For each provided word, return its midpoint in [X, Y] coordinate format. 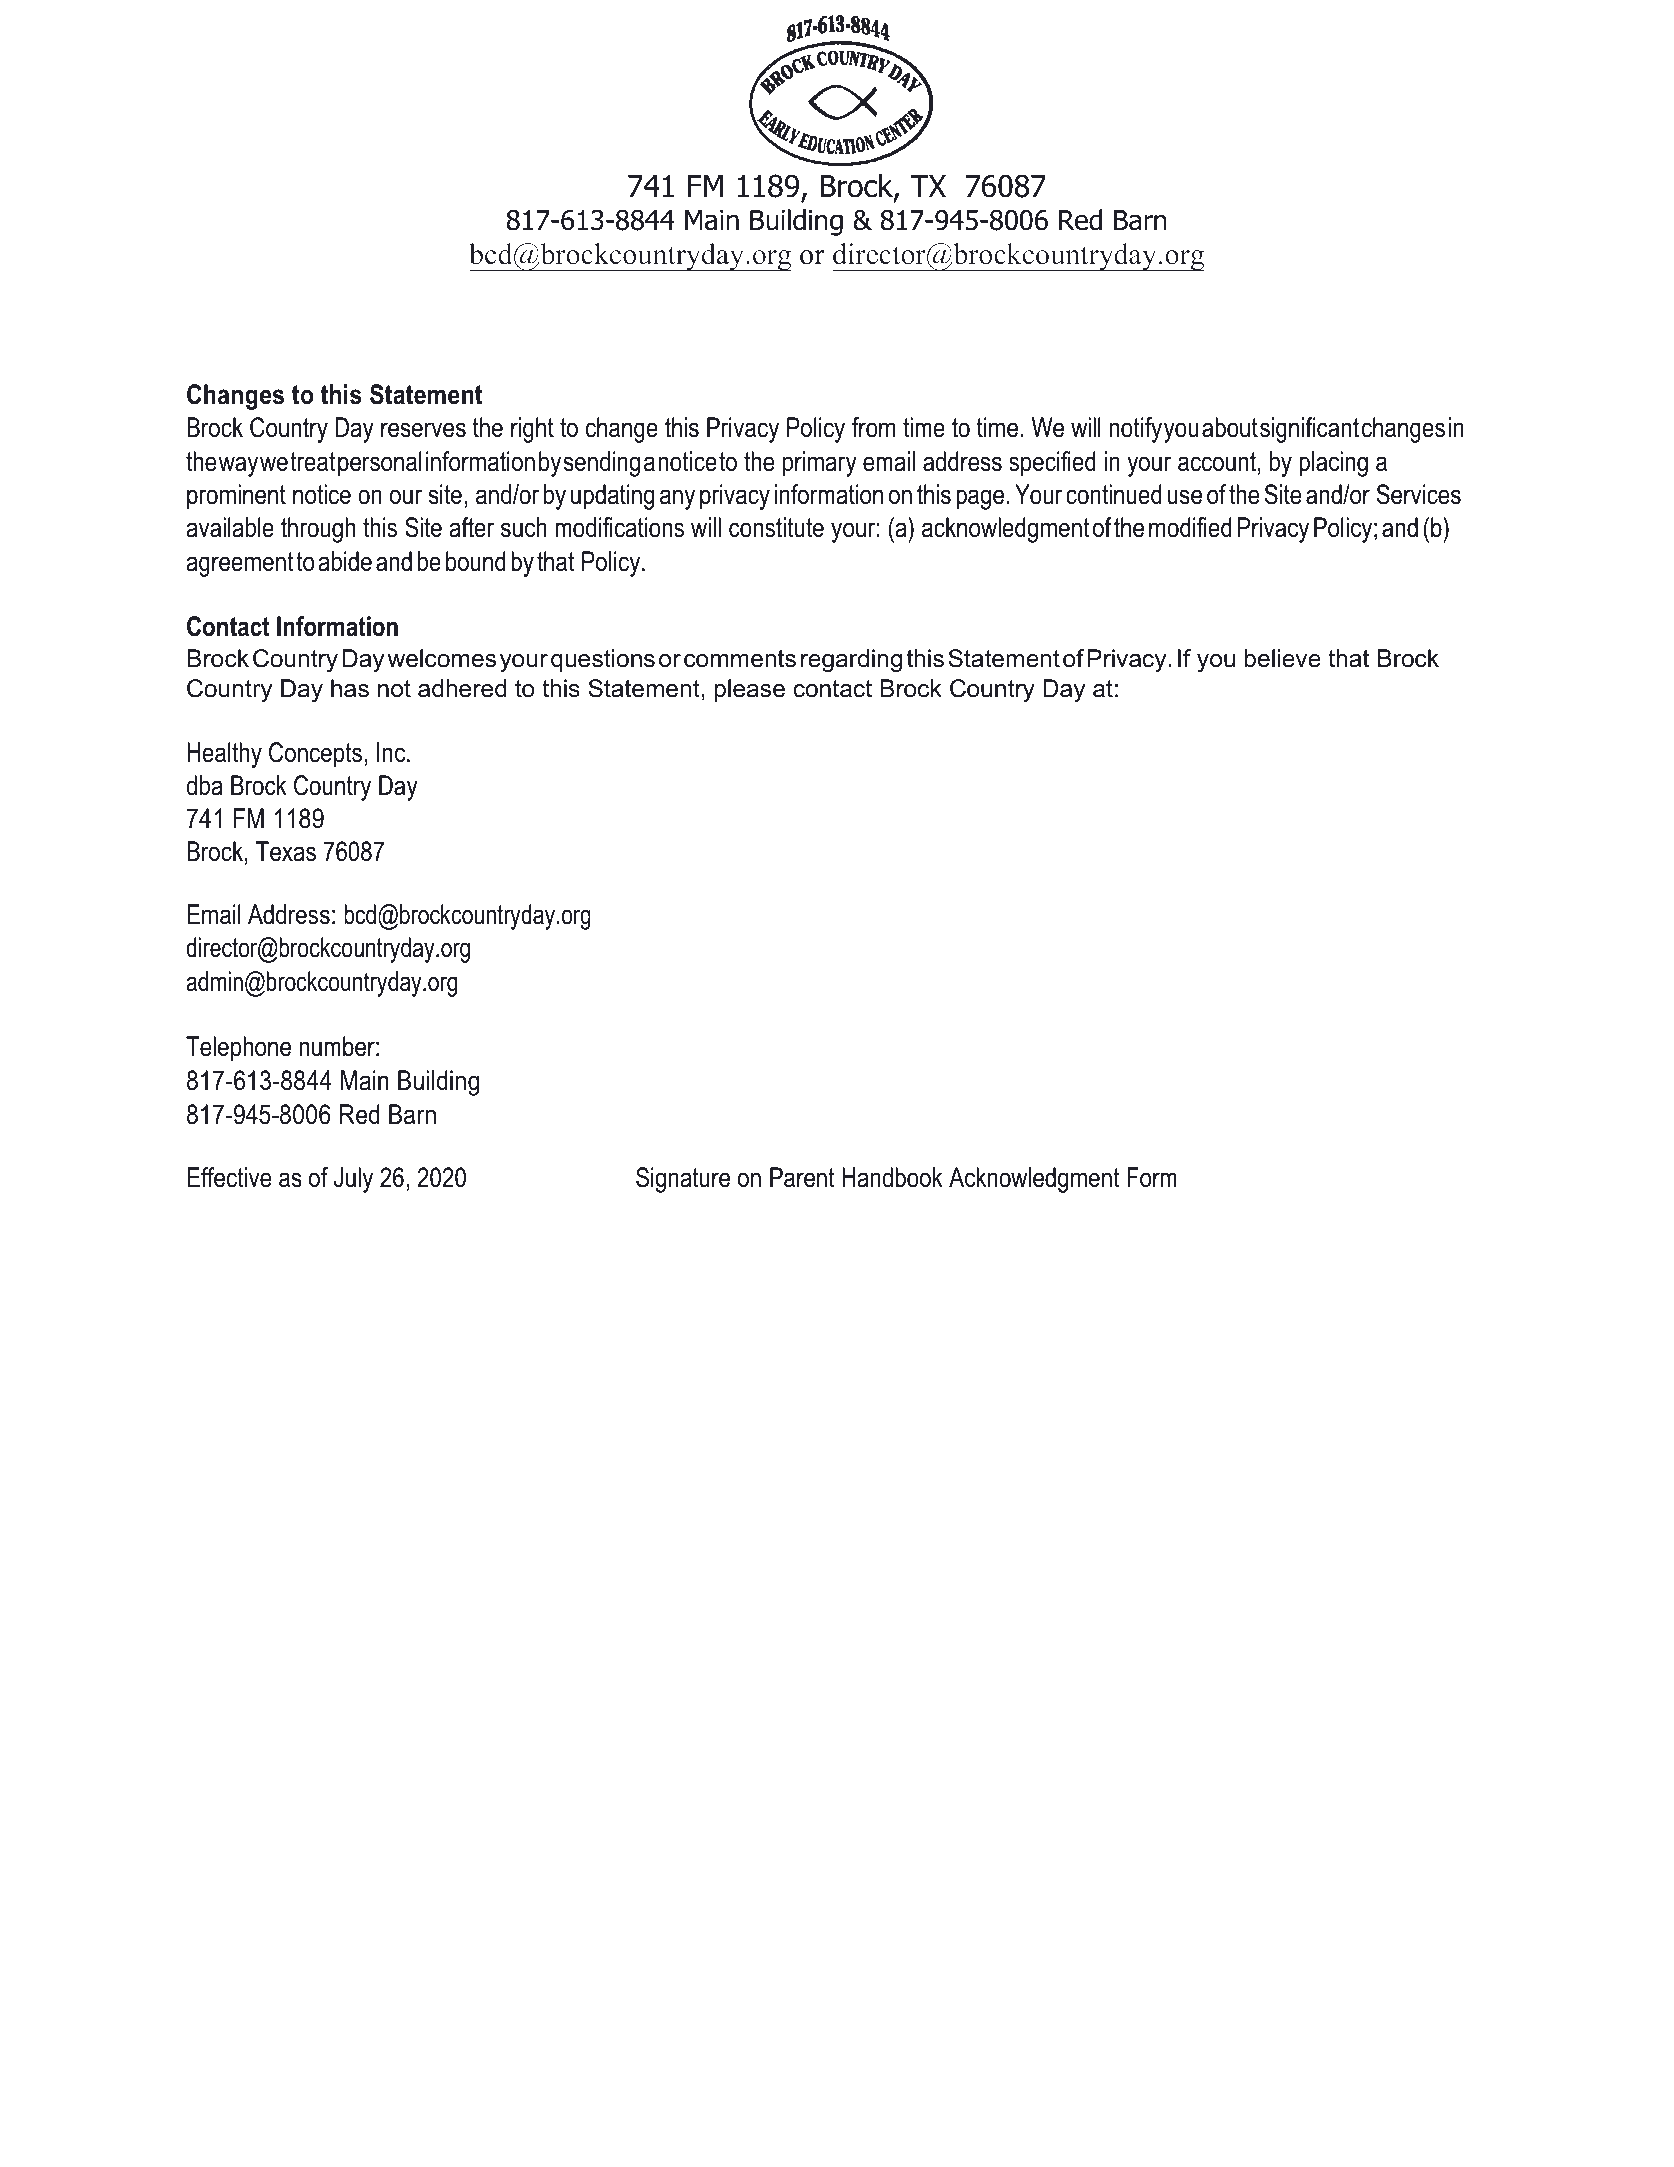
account [1217, 462]
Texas [286, 851]
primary [820, 464]
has [350, 688]
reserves [423, 430]
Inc [392, 752]
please [750, 690]
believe [1283, 658]
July [353, 1180]
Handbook [892, 1177]
